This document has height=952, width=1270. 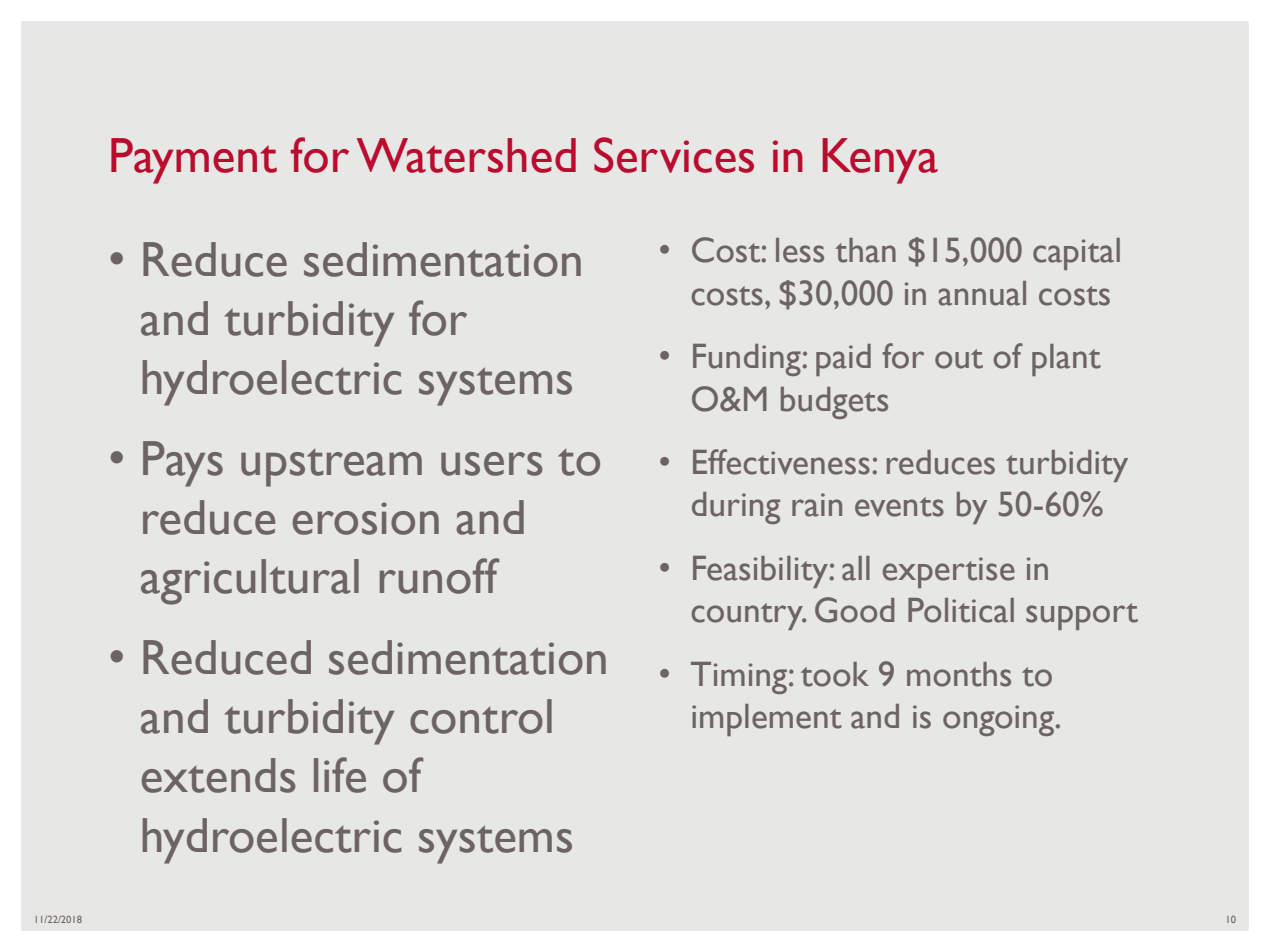 I want to click on implement, so click(x=767, y=720).
